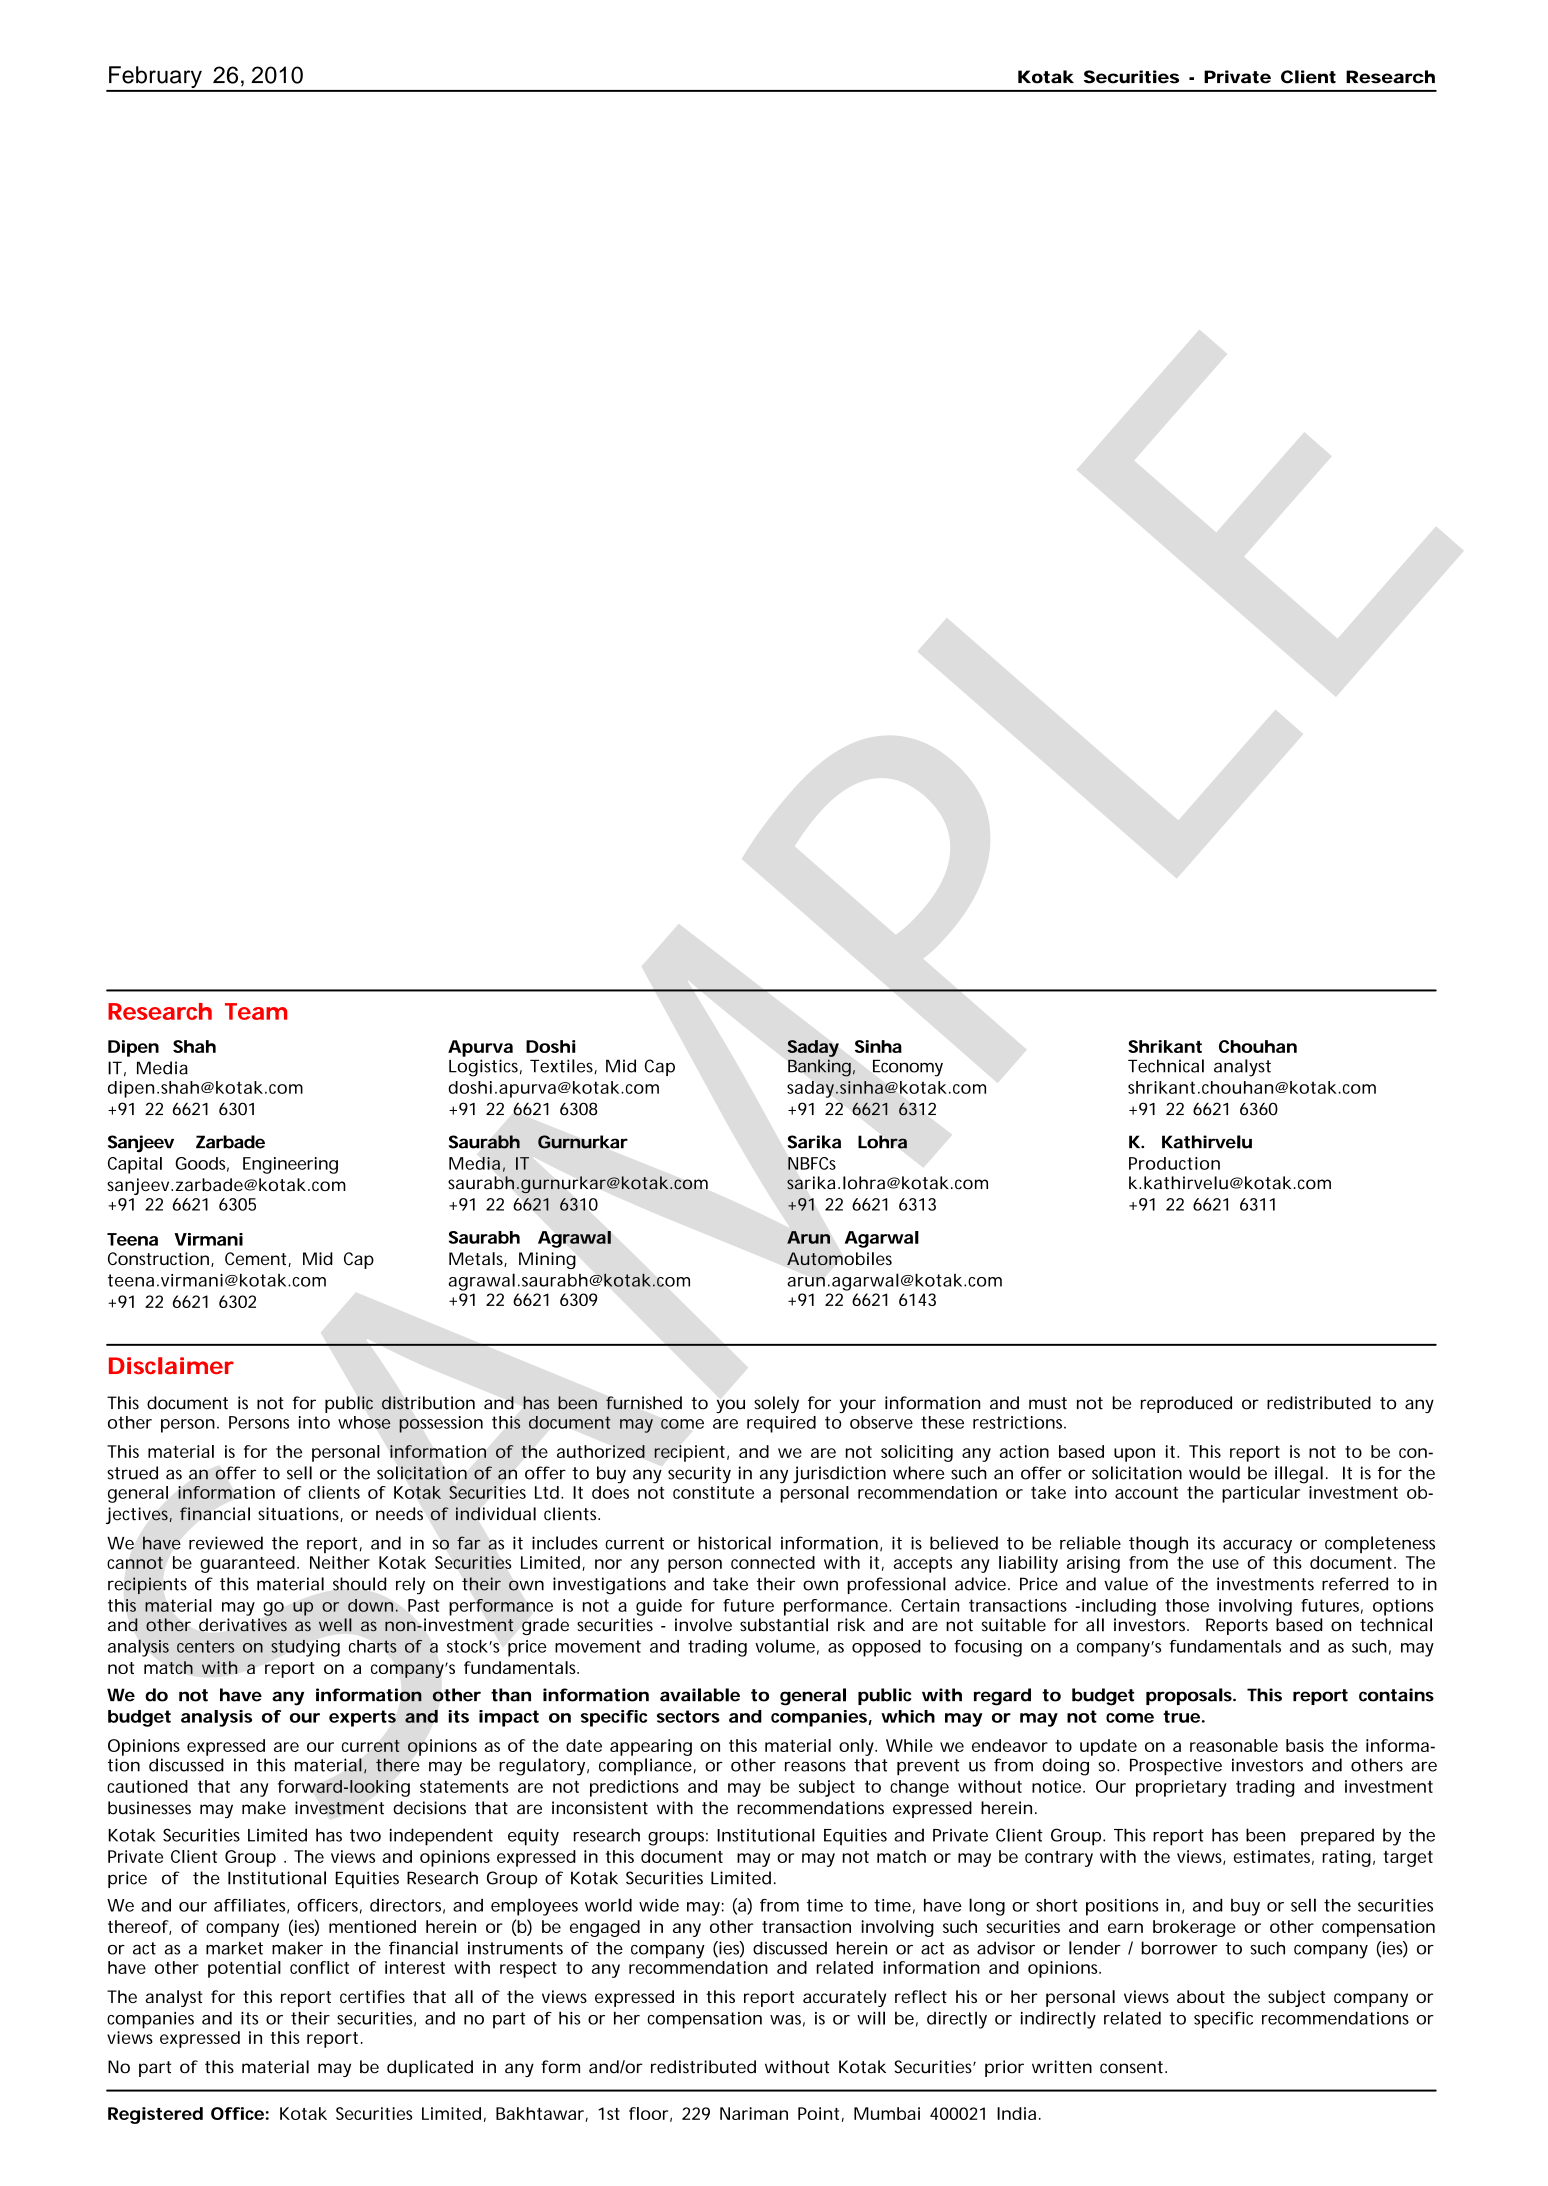  Describe the element at coordinates (155, 78) in the screenshot. I see `February` at that location.
